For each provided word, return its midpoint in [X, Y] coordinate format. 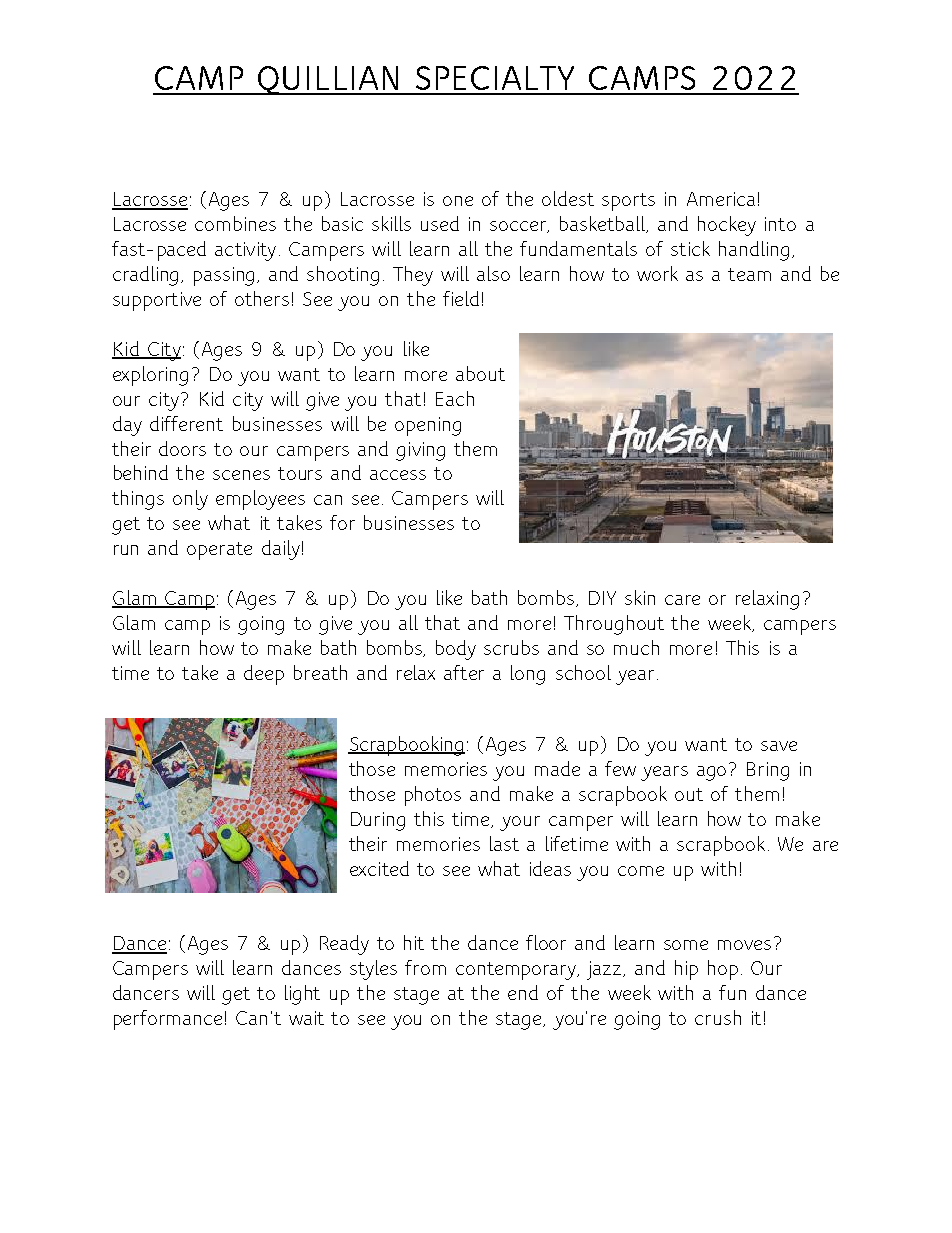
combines [235, 223]
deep [264, 675]
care [682, 600]
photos [433, 796]
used [440, 223]
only [190, 500]
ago [711, 773]
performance [168, 1020]
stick [690, 248]
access [398, 475]
